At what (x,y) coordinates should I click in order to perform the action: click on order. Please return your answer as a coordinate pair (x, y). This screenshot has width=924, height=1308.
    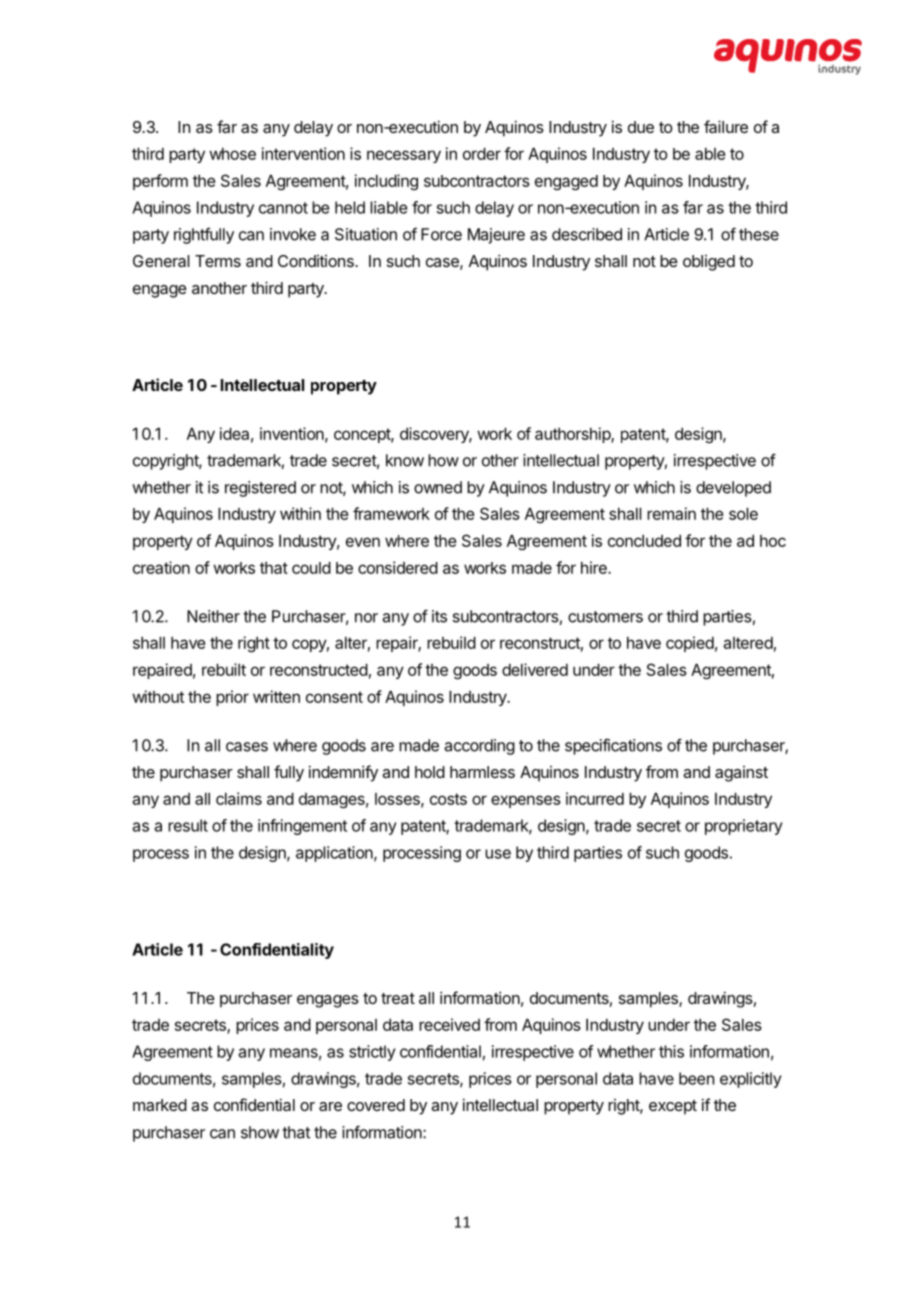
    Looking at the image, I should click on (482, 154).
